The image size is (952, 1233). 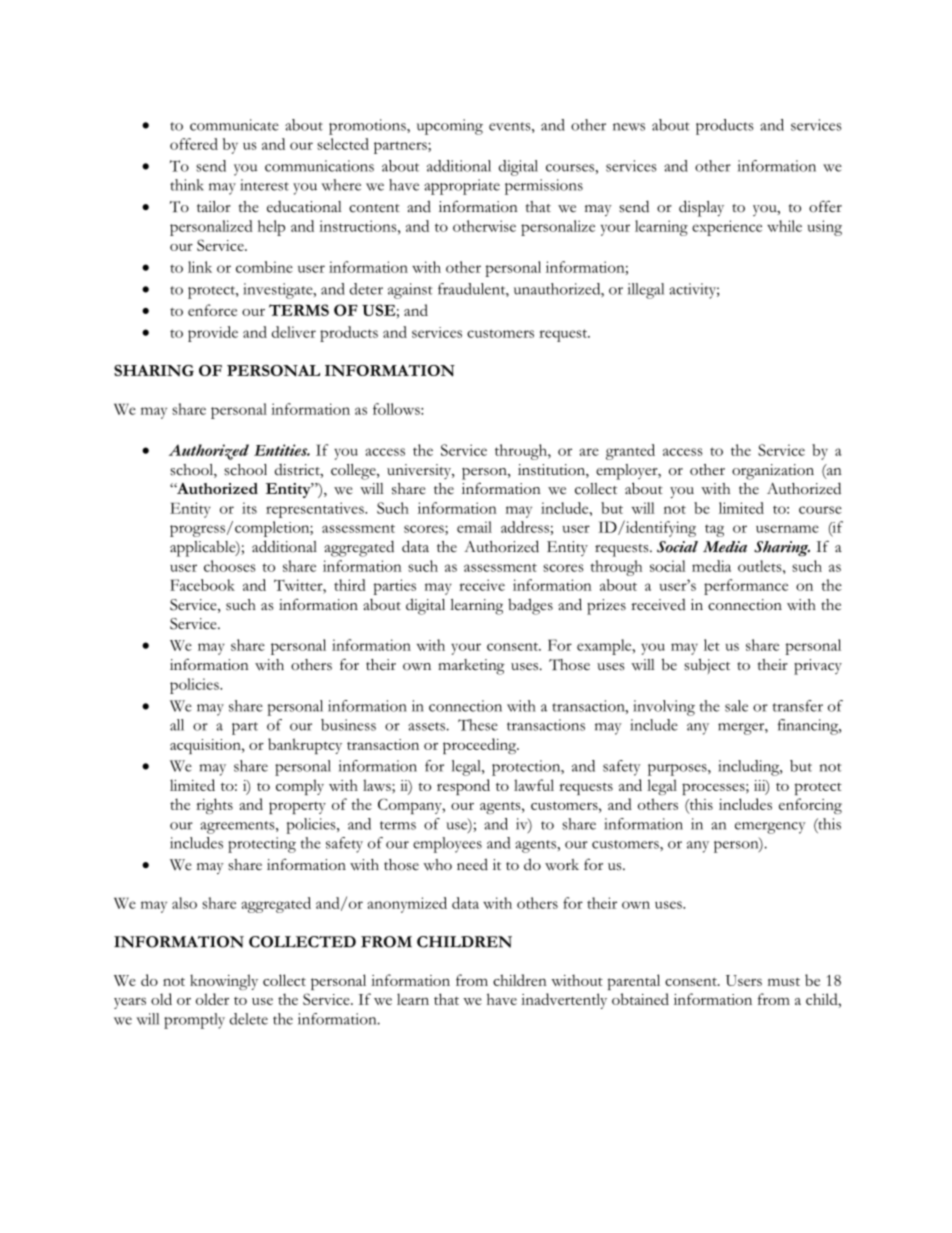 I want to click on employees, so click(x=447, y=845).
